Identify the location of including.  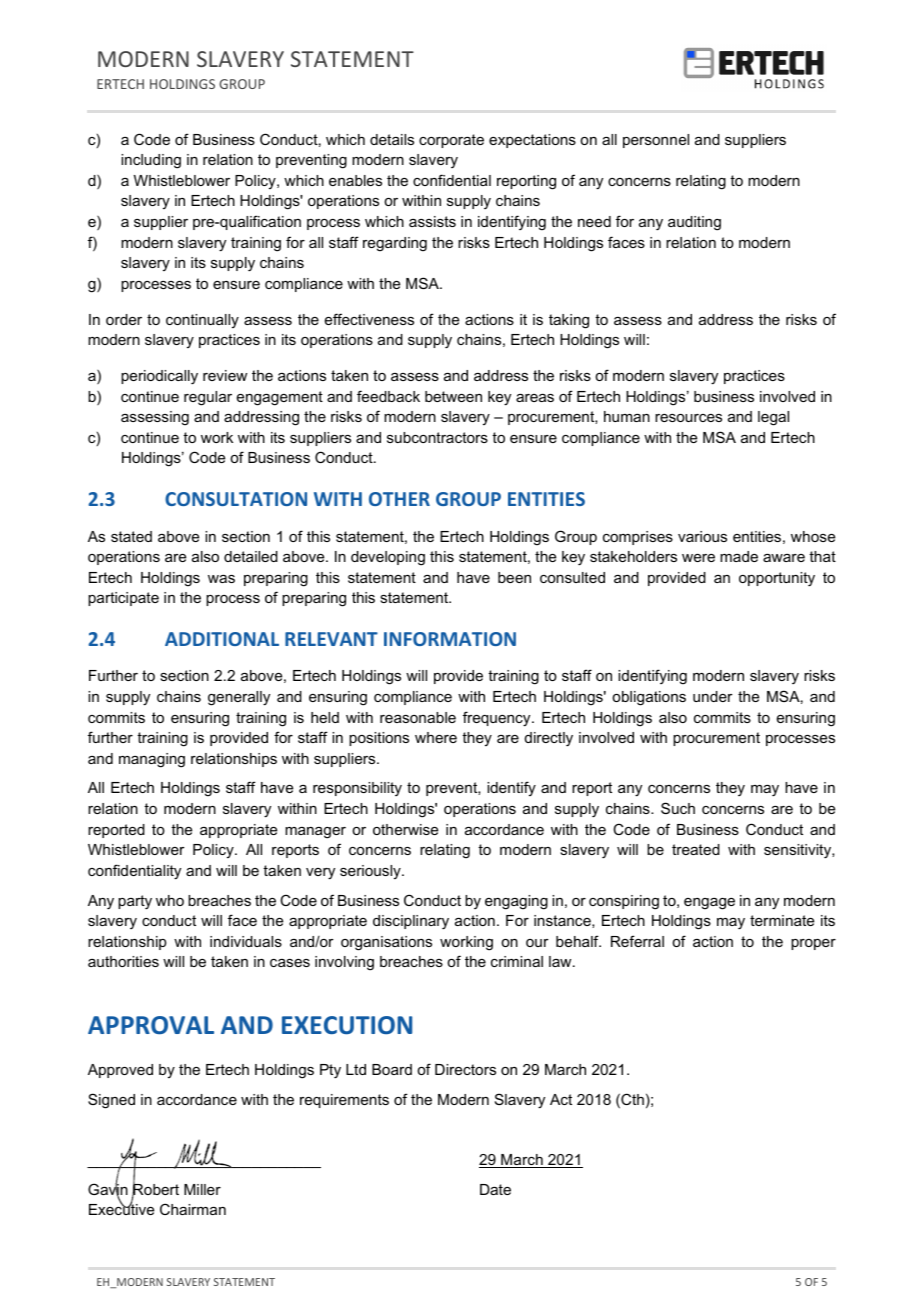
(151, 161).
